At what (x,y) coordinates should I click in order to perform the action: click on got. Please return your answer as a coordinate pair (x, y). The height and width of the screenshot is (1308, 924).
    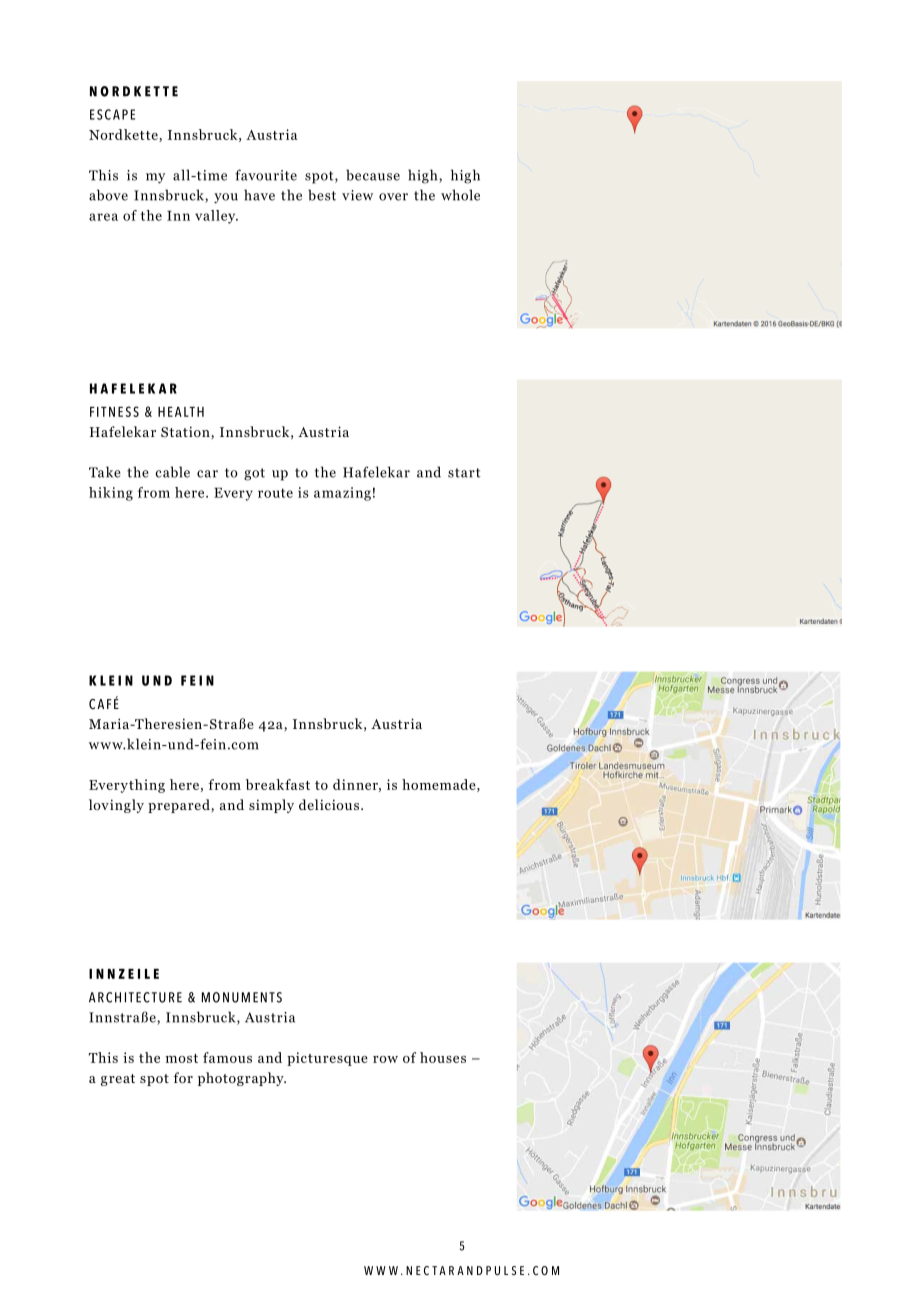
    Looking at the image, I should click on (254, 474).
